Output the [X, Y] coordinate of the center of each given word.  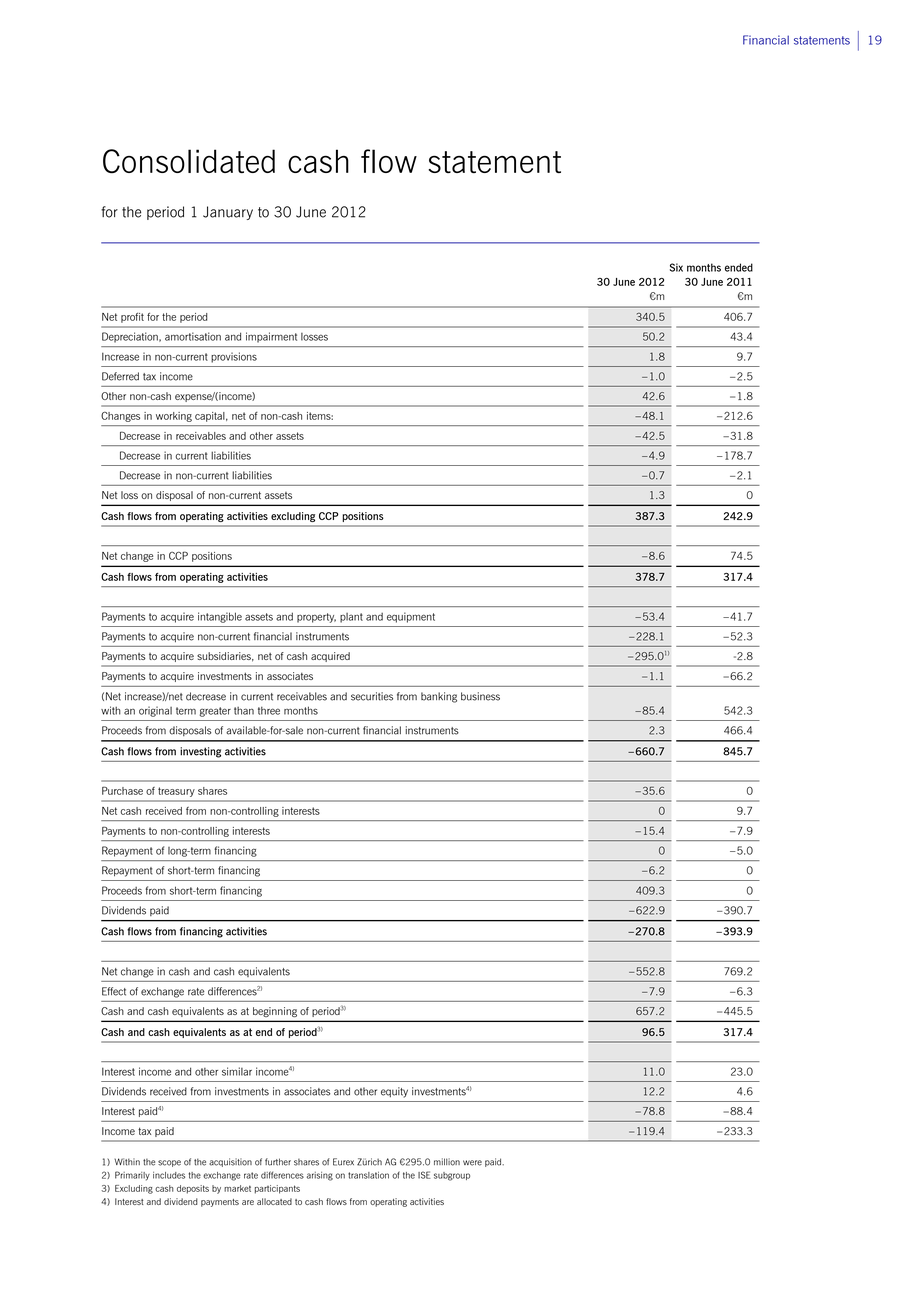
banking [439, 697]
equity [394, 1092]
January [228, 213]
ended [739, 267]
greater [215, 712]
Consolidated [189, 161]
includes [169, 1175]
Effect [114, 991]
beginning [275, 1012]
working [174, 417]
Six [676, 267]
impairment [271, 337]
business [480, 696]
